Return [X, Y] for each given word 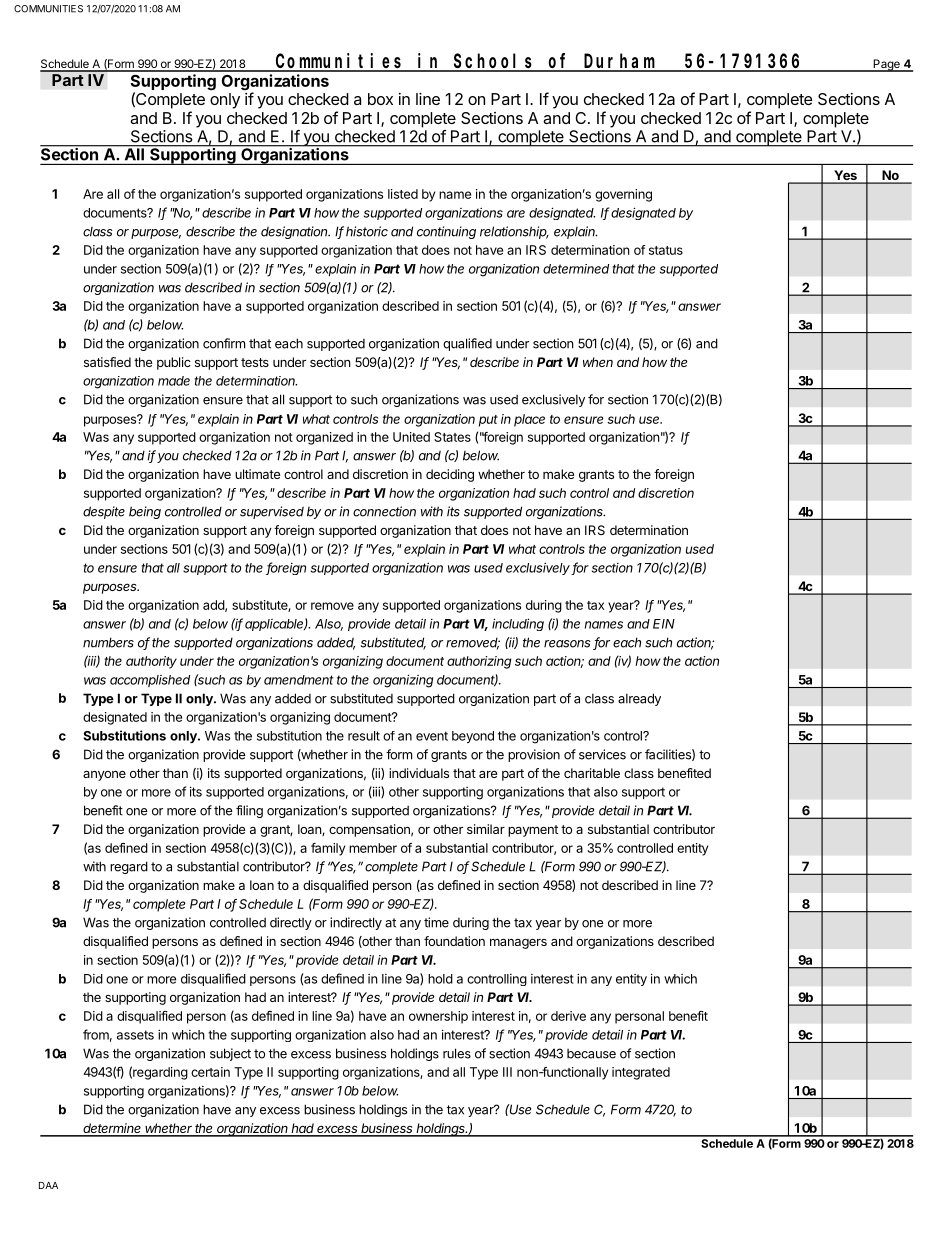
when [598, 362]
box [380, 99]
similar [486, 829]
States [452, 437]
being [145, 512]
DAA [48, 1185]
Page [886, 65]
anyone [104, 776]
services [602, 754]
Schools [494, 62]
